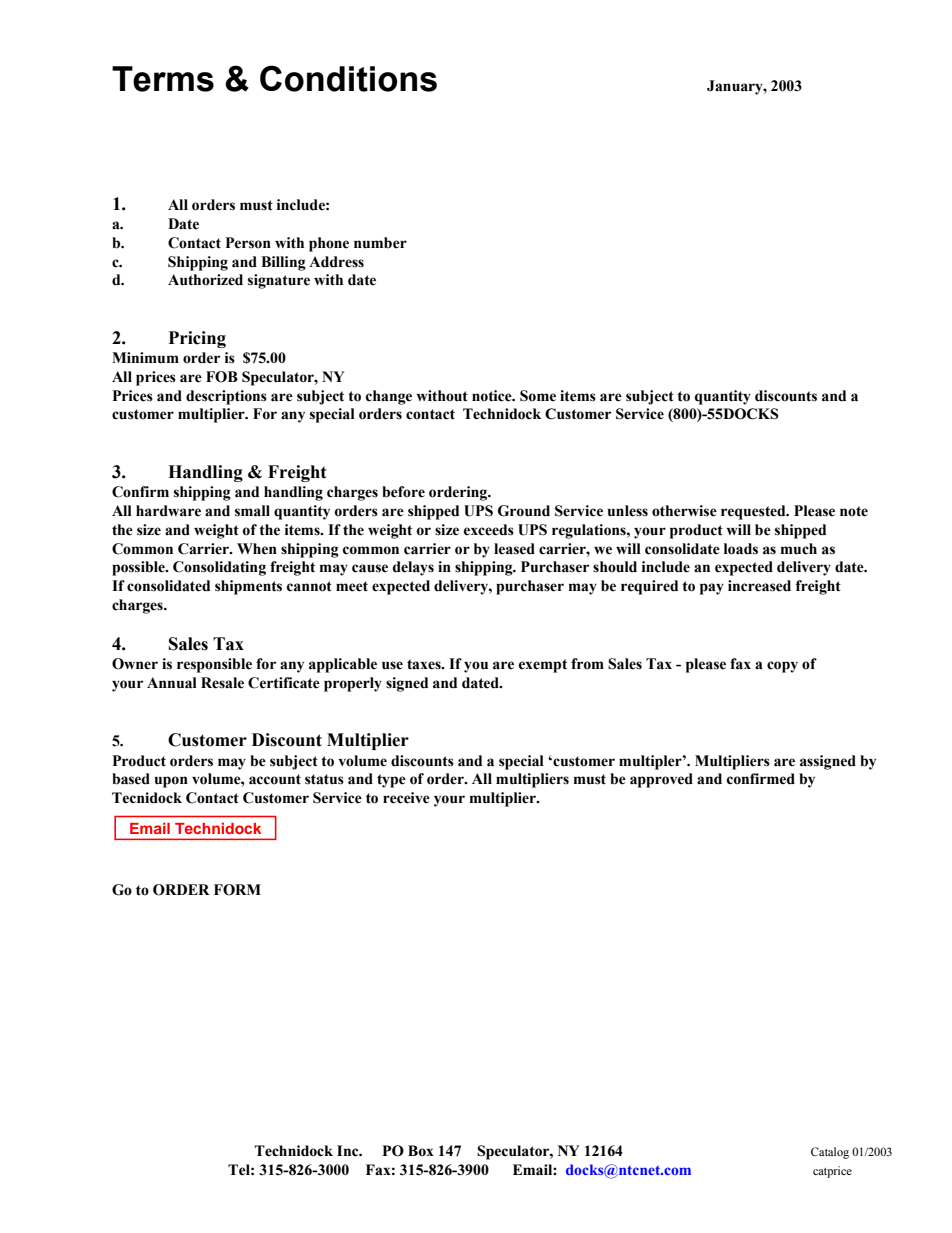  What do you see at coordinates (171, 782) in the image?
I see `upon` at bounding box center [171, 782].
